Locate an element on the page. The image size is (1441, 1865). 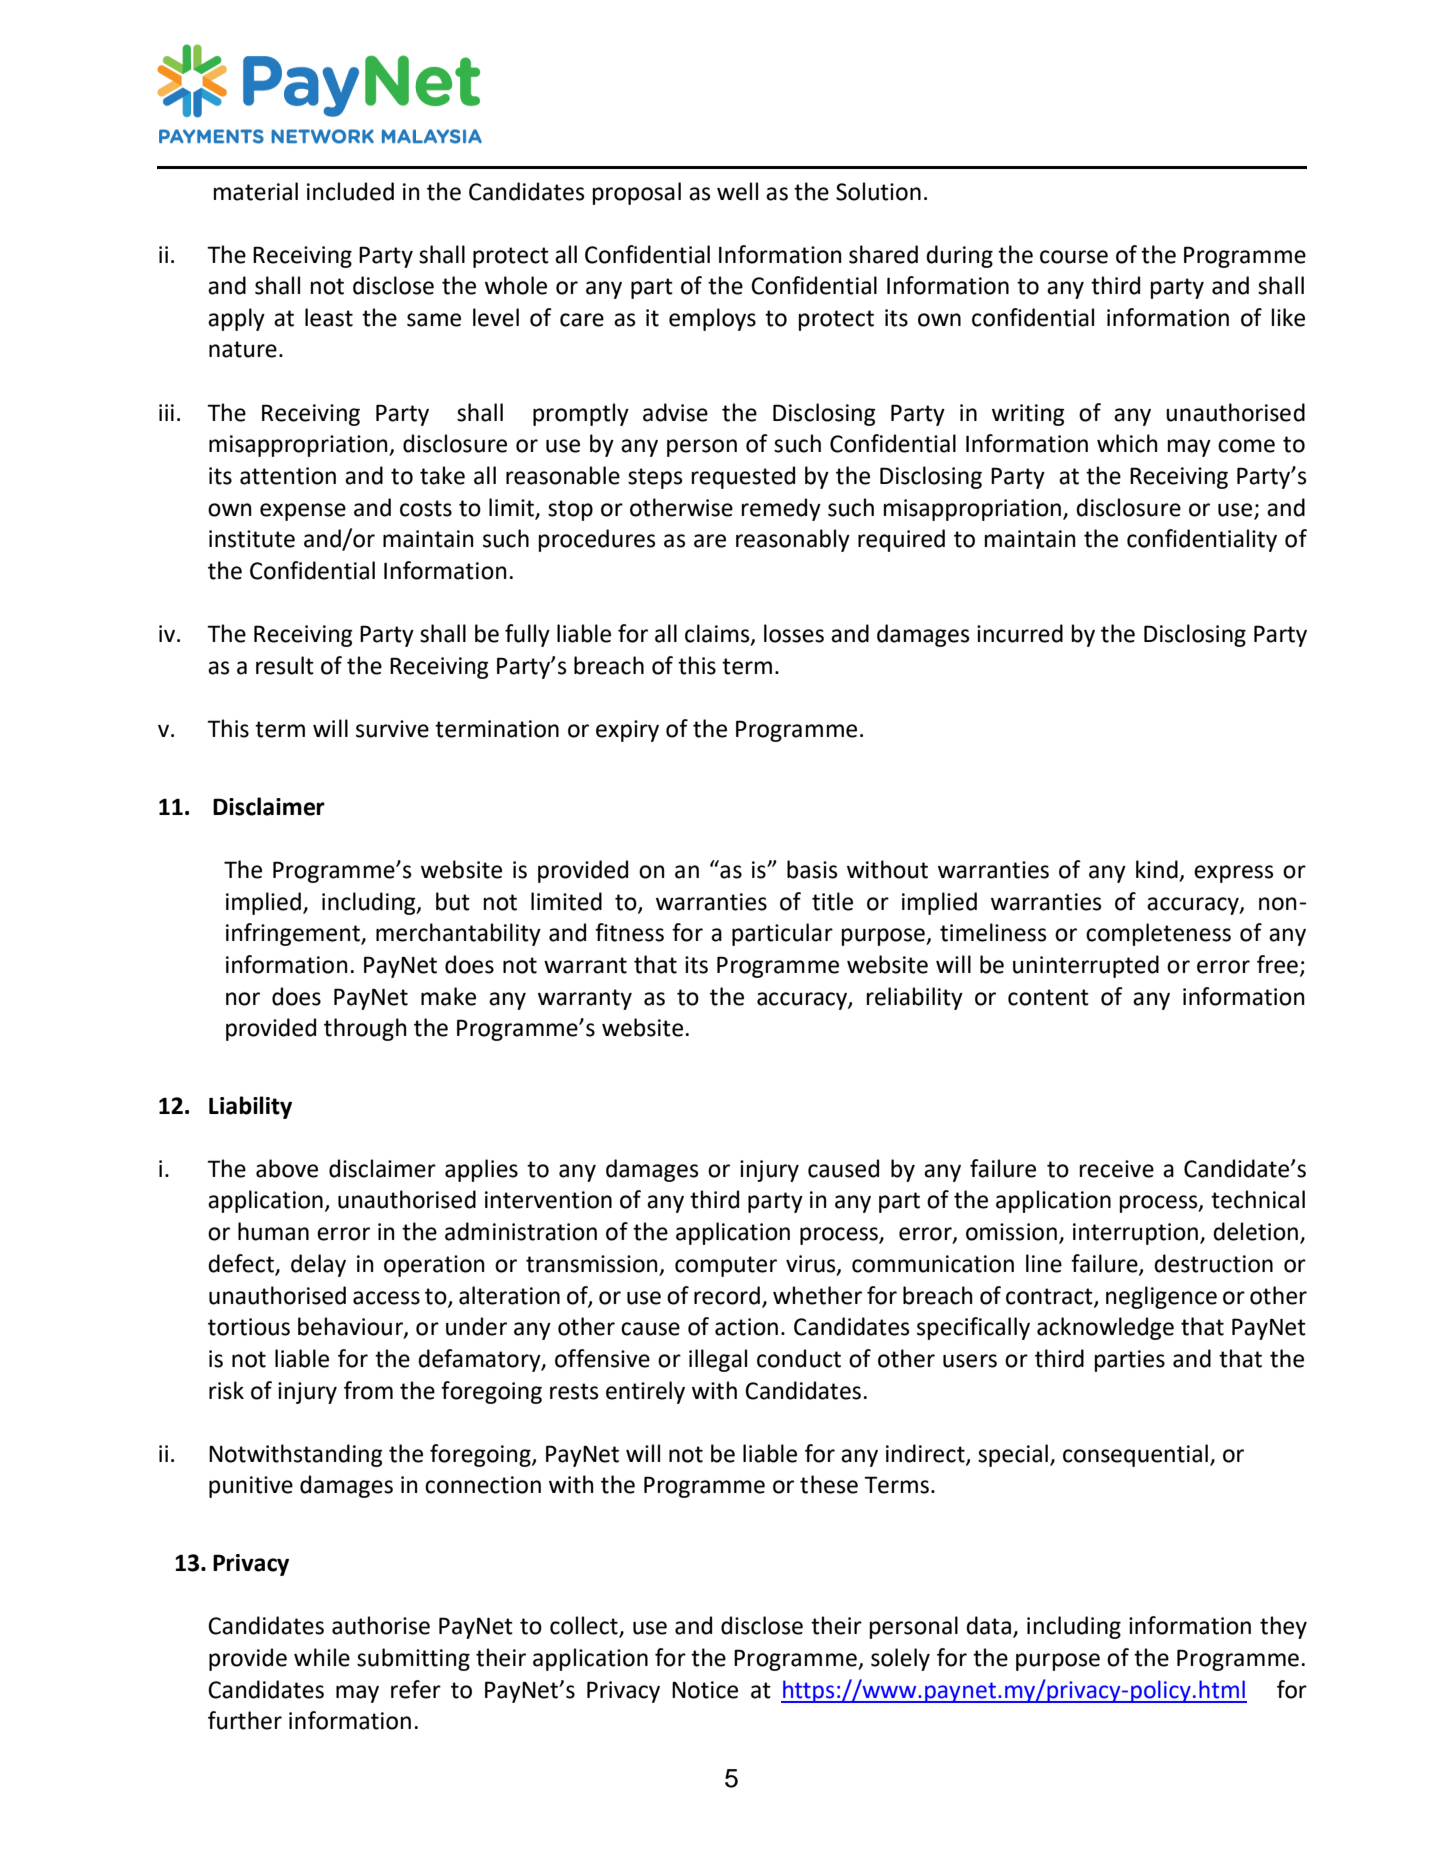
computer is located at coordinates (726, 1266).
